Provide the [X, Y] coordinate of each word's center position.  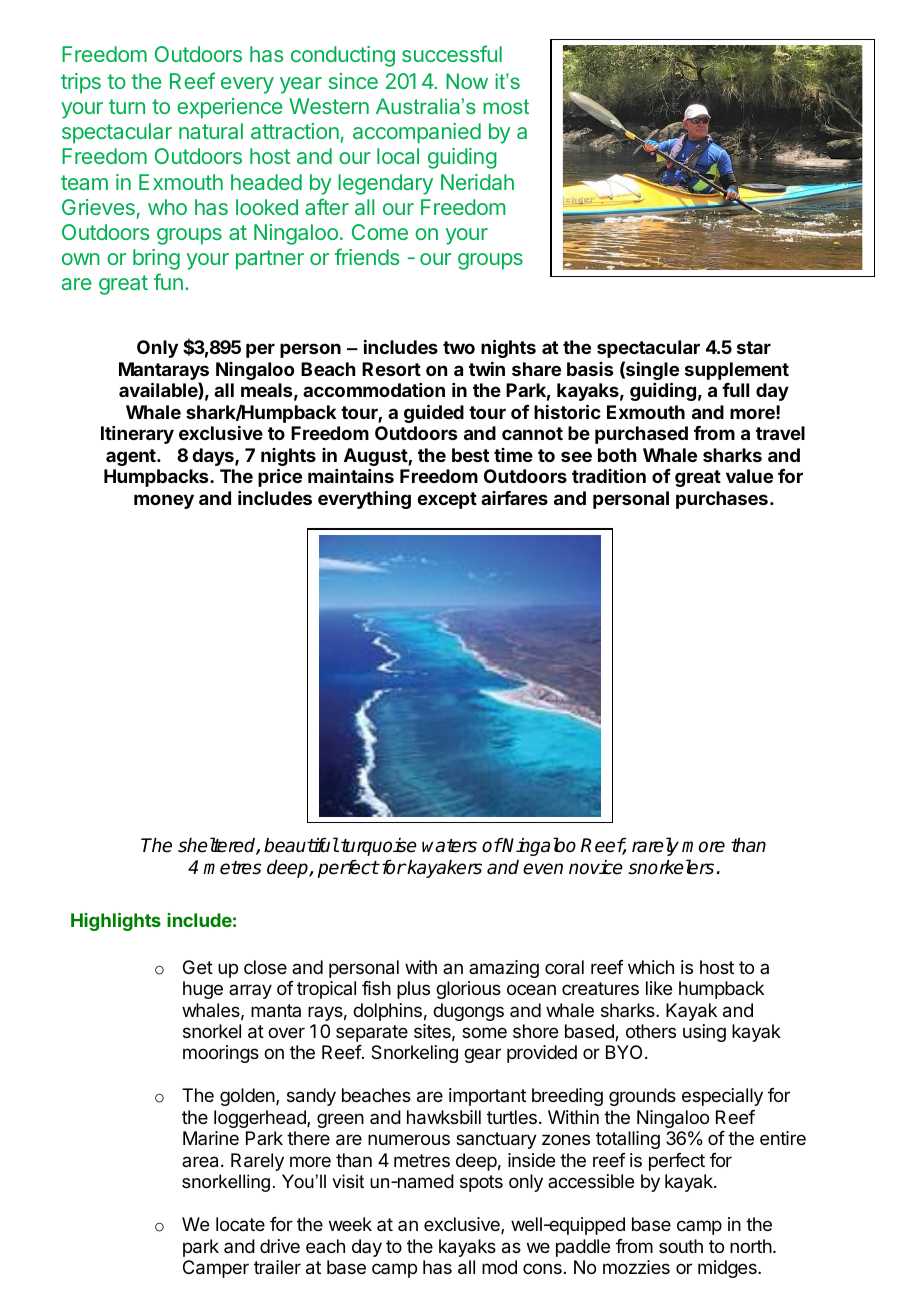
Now [467, 81]
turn [127, 106]
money [164, 501]
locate [240, 1224]
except [447, 500]
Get [198, 967]
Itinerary [137, 435]
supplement [737, 371]
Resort [391, 369]
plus [413, 990]
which [651, 967]
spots [481, 1183]
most [506, 106]
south [681, 1246]
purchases [722, 500]
